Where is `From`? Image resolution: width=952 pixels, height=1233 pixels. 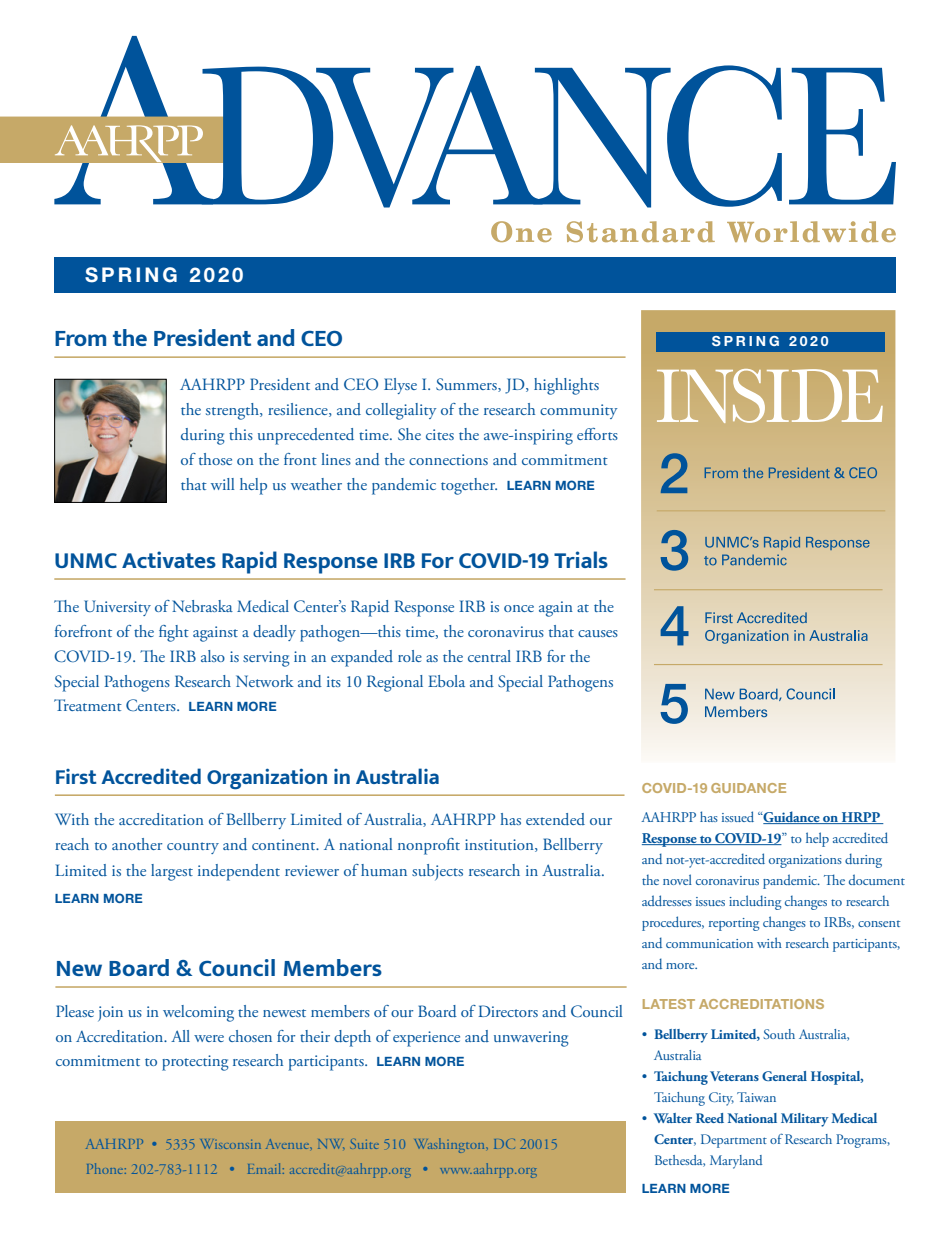 From is located at coordinates (80, 338).
